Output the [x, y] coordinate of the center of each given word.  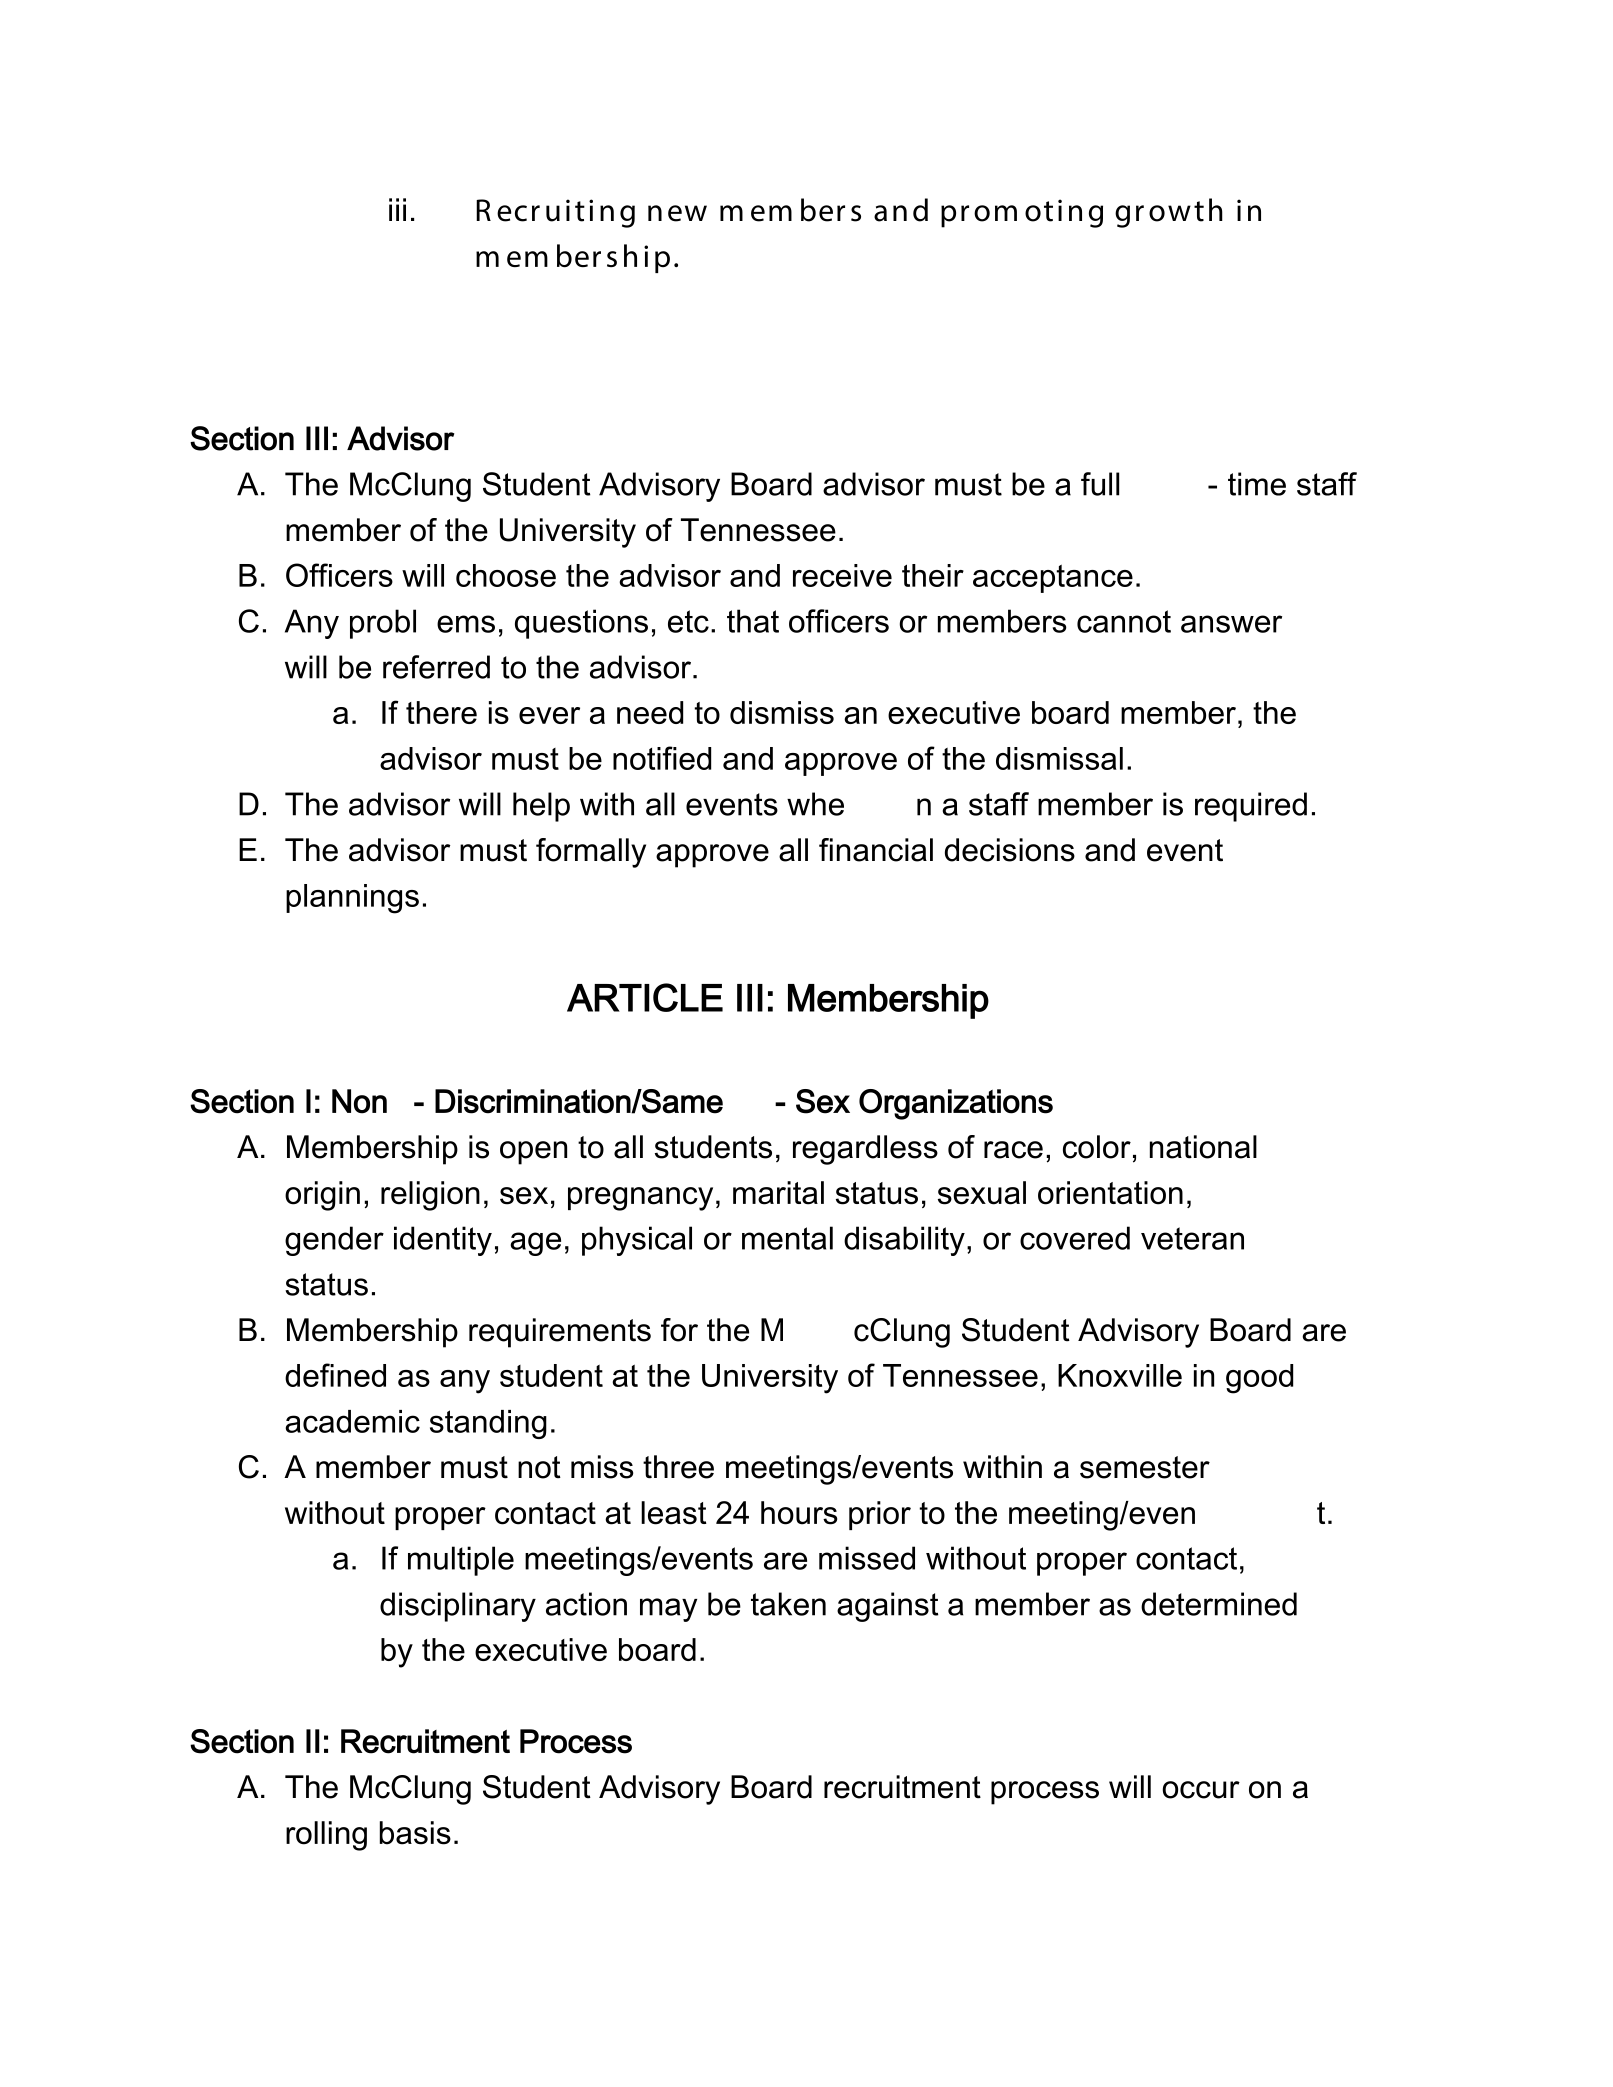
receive [842, 575]
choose [506, 575]
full [1100, 484]
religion [430, 1196]
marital [778, 1193]
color [1097, 1147]
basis [415, 1833]
